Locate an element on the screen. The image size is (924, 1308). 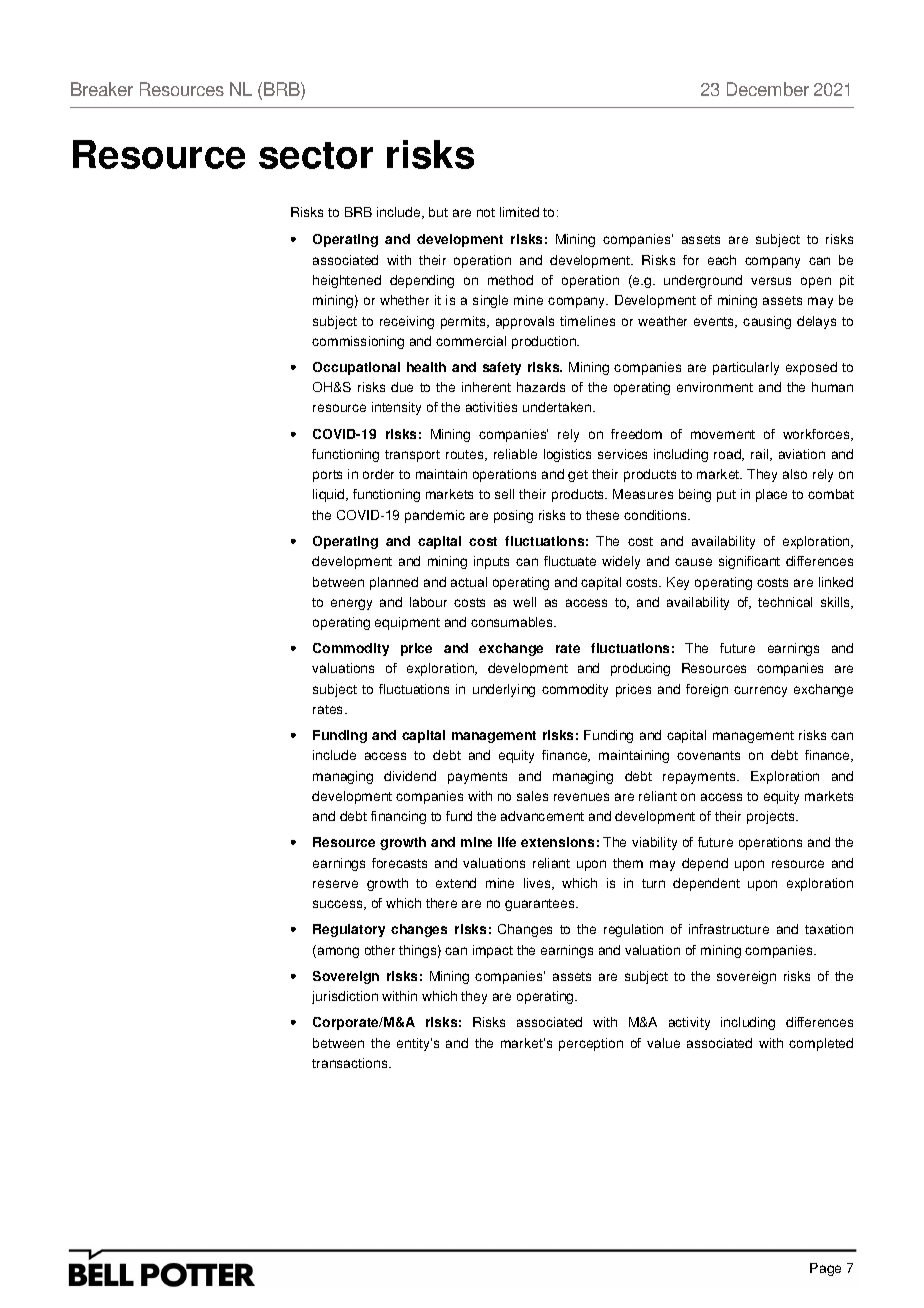
underlying is located at coordinates (504, 690).
